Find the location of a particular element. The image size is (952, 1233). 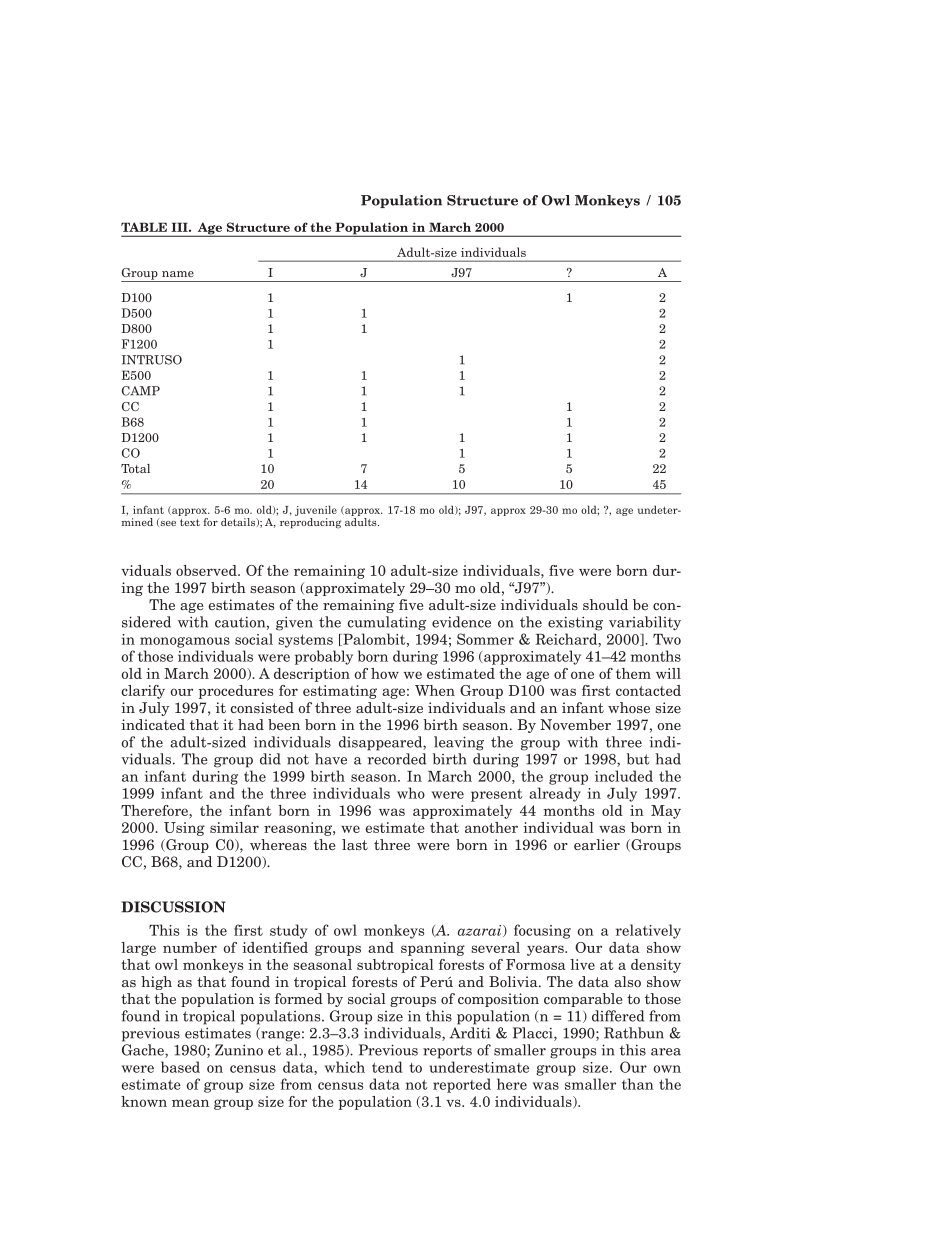

should is located at coordinates (605, 604).
